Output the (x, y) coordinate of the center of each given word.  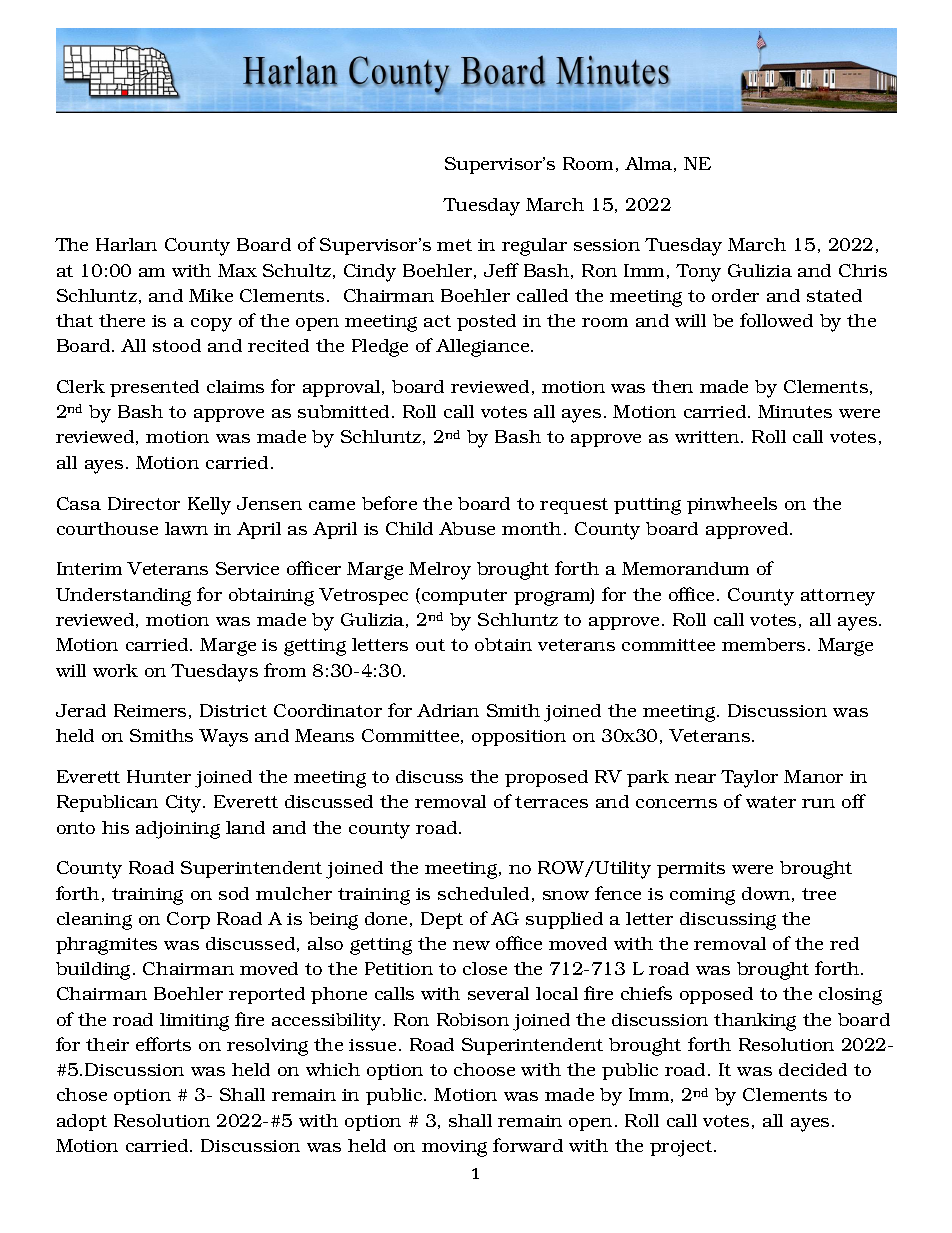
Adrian (448, 710)
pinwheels (732, 505)
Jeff (501, 270)
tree (819, 894)
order (735, 295)
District (233, 710)
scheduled (483, 893)
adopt (82, 1122)
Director (144, 503)
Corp (188, 920)
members (763, 644)
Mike (211, 295)
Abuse (467, 528)
